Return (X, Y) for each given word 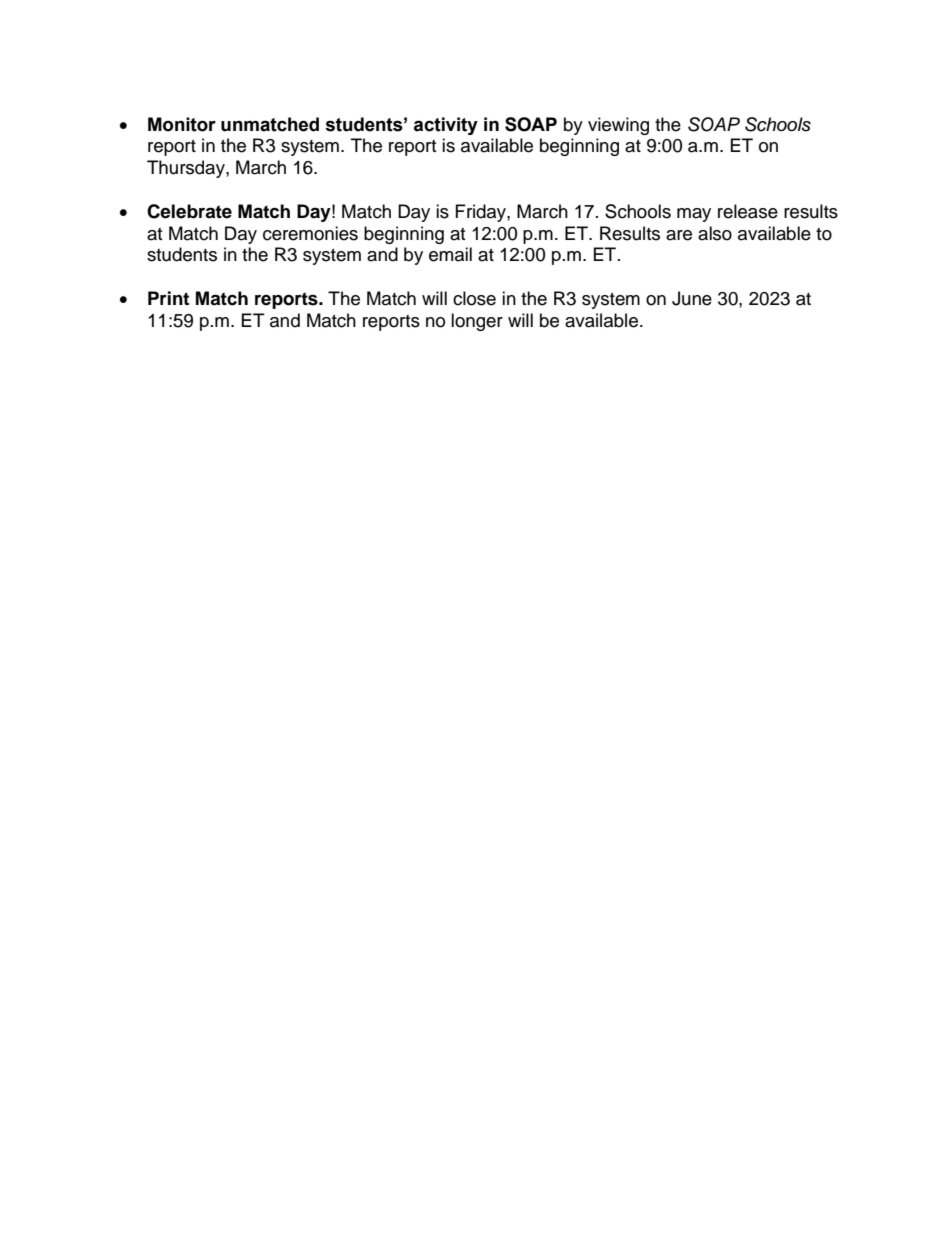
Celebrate (189, 211)
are (679, 235)
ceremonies (310, 233)
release (748, 211)
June (692, 298)
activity (446, 126)
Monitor (182, 124)
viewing (618, 126)
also (715, 233)
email (450, 254)
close (474, 298)
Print (168, 298)
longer (477, 322)
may (694, 215)
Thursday (187, 169)
